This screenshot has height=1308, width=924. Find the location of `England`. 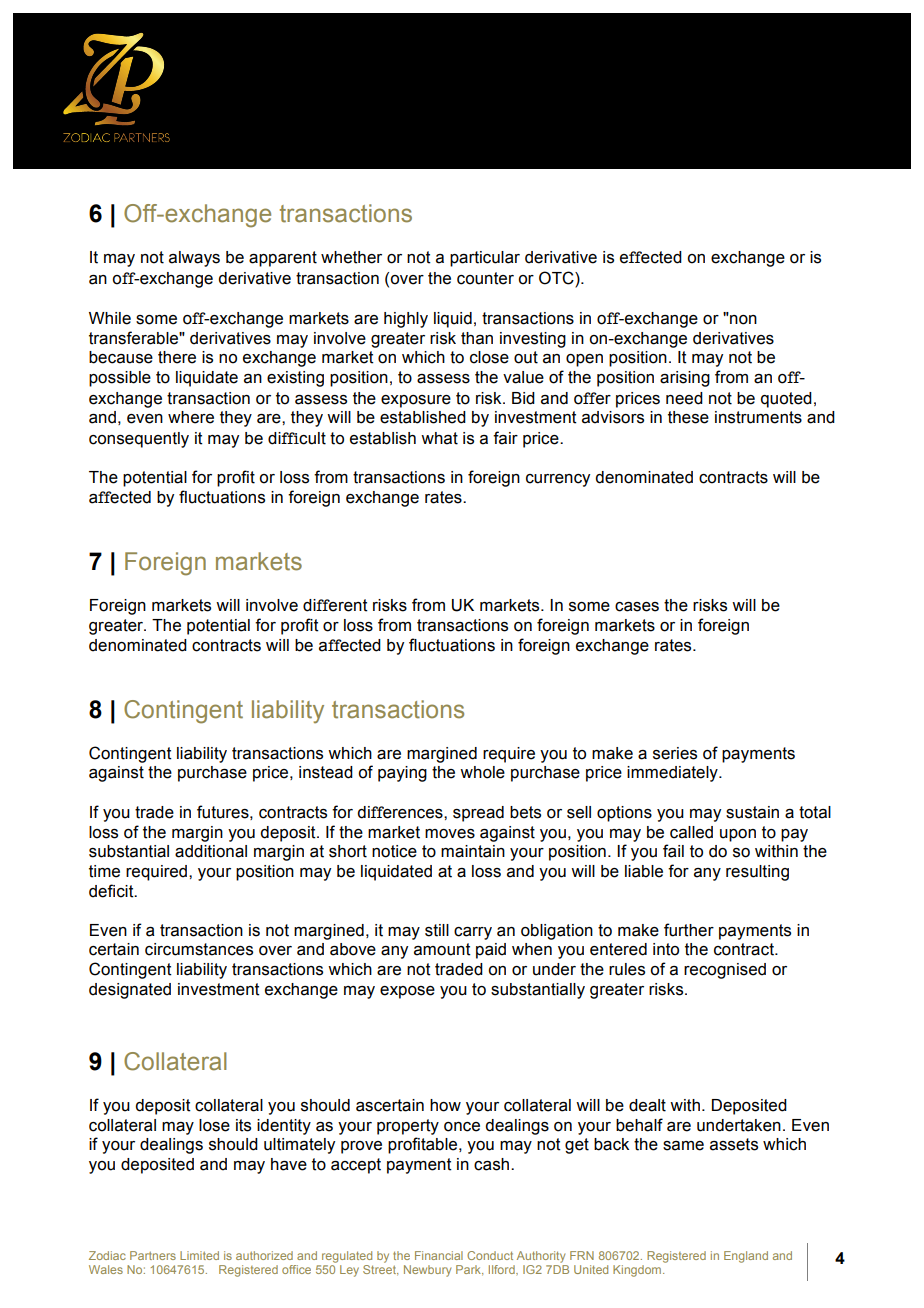

England is located at coordinates (746, 1257).
